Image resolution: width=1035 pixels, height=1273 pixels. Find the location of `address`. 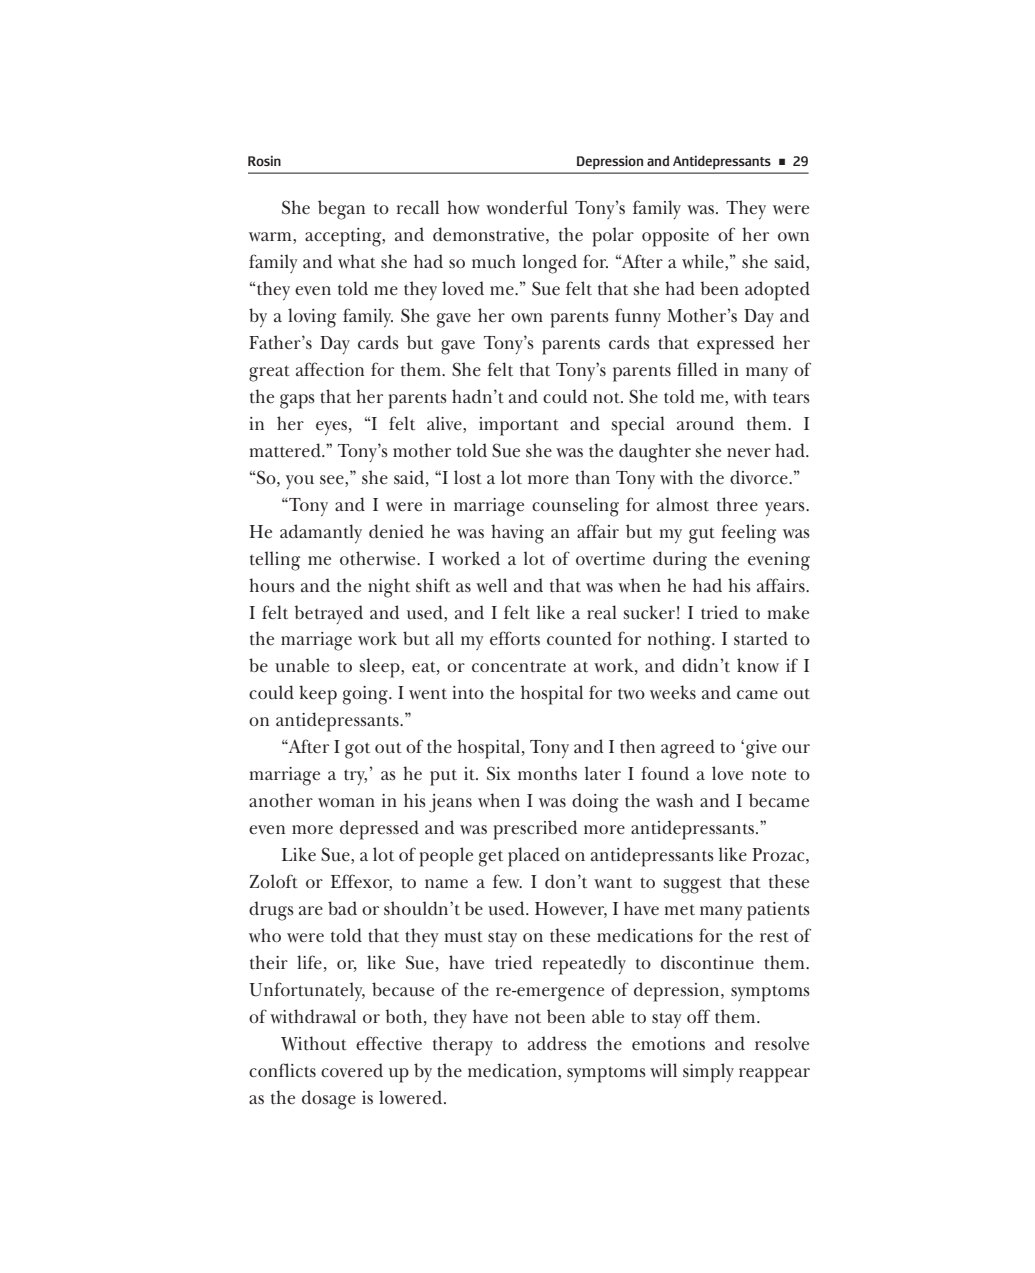

address is located at coordinates (557, 1043).
